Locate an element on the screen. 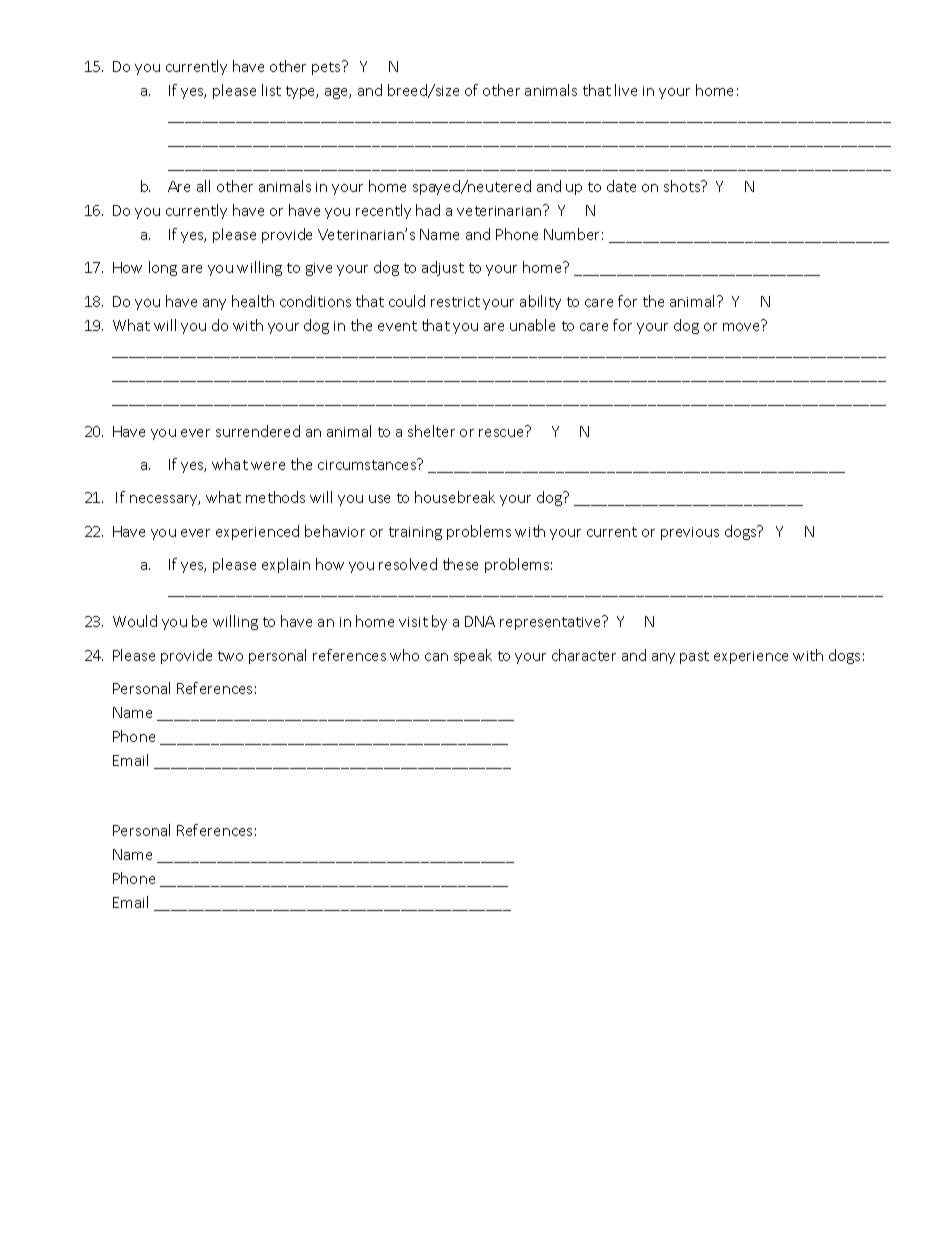 The width and height of the screenshot is (952, 1233). previous is located at coordinates (690, 533).
